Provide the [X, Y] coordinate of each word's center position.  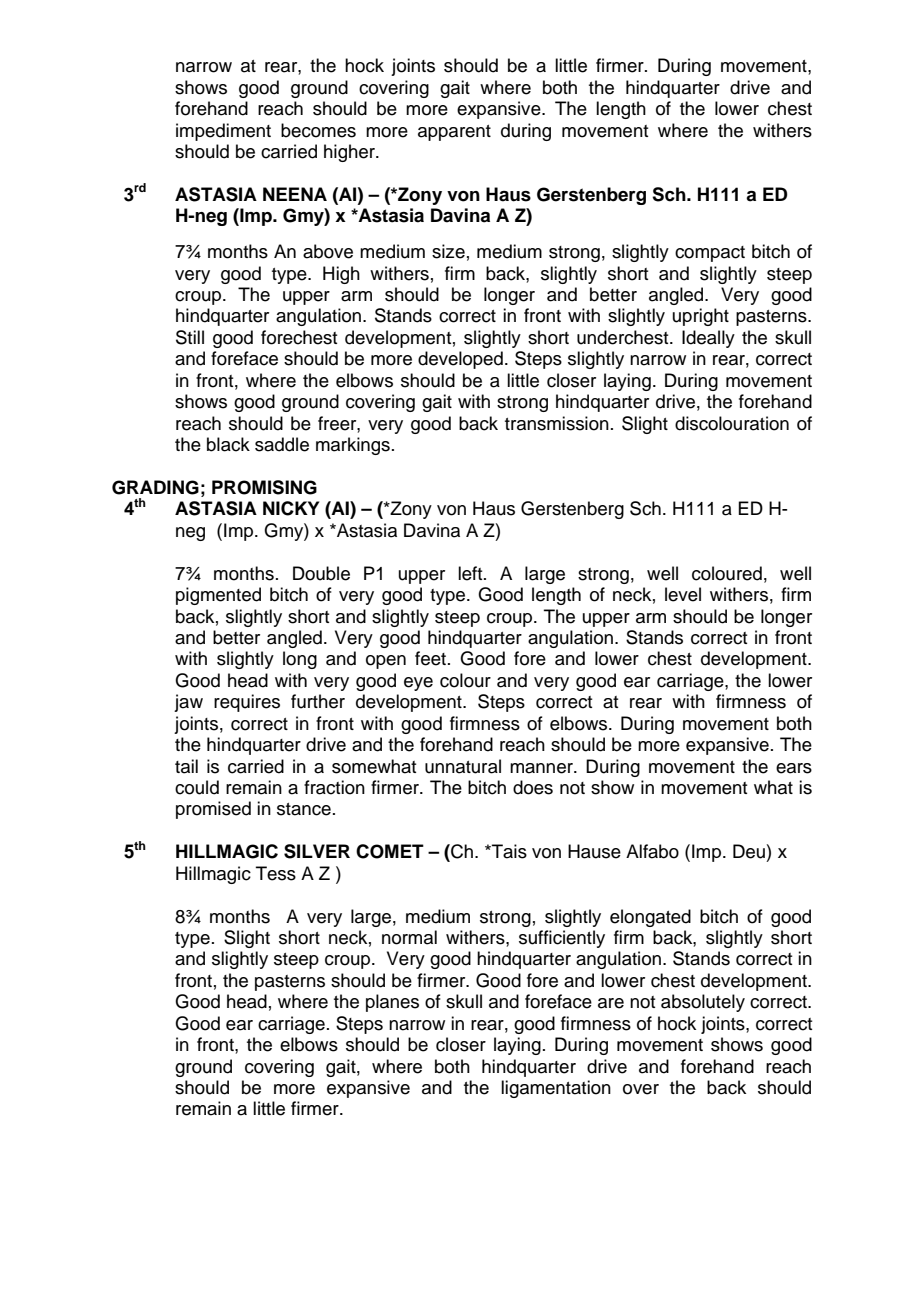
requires [247, 703]
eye [418, 684]
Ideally [708, 339]
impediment [223, 132]
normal [409, 937]
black [228, 444]
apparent [454, 133]
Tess [276, 873]
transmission [557, 423]
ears [794, 768]
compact [710, 254]
